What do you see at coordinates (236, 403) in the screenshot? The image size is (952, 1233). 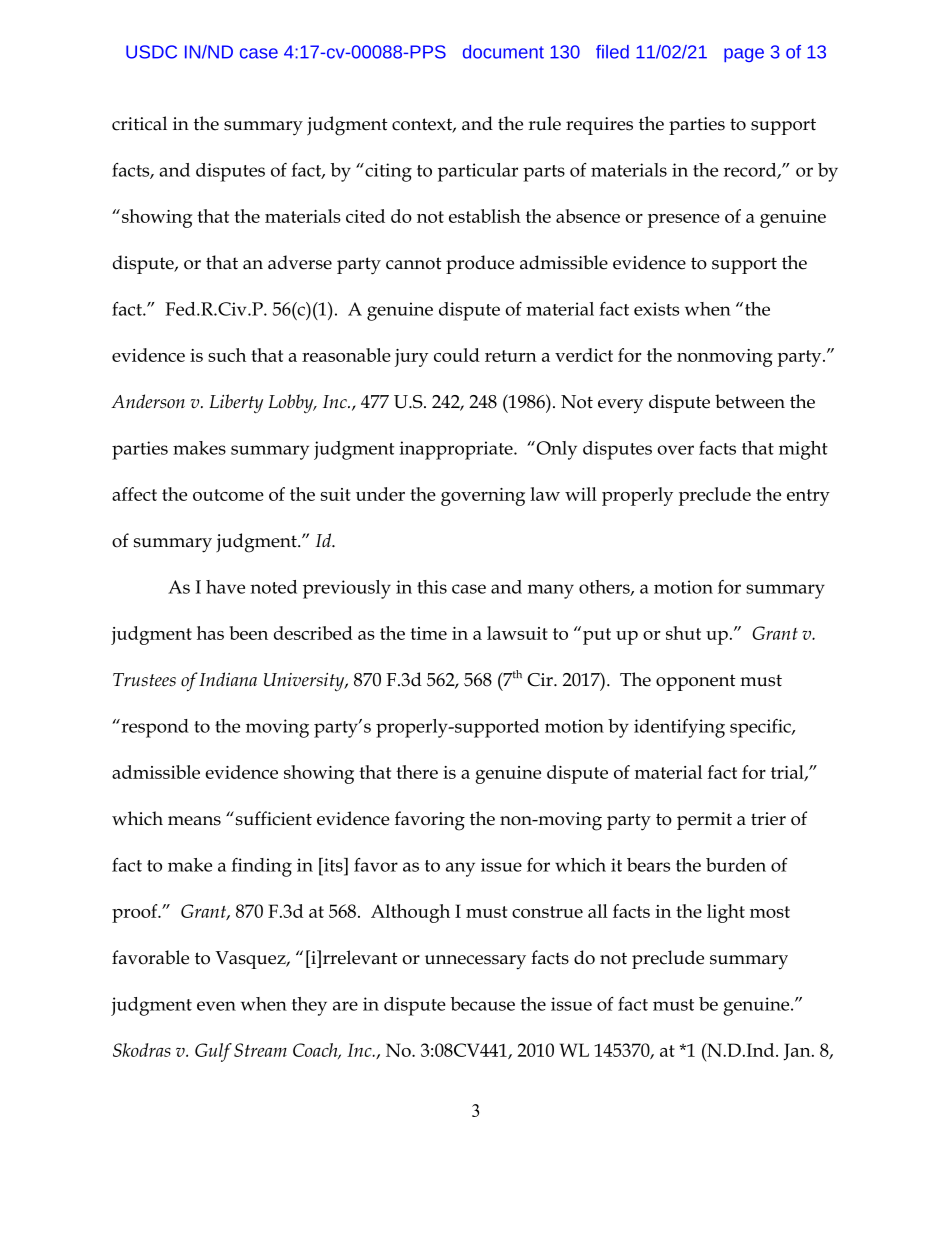 I see `Liberty` at bounding box center [236, 403].
